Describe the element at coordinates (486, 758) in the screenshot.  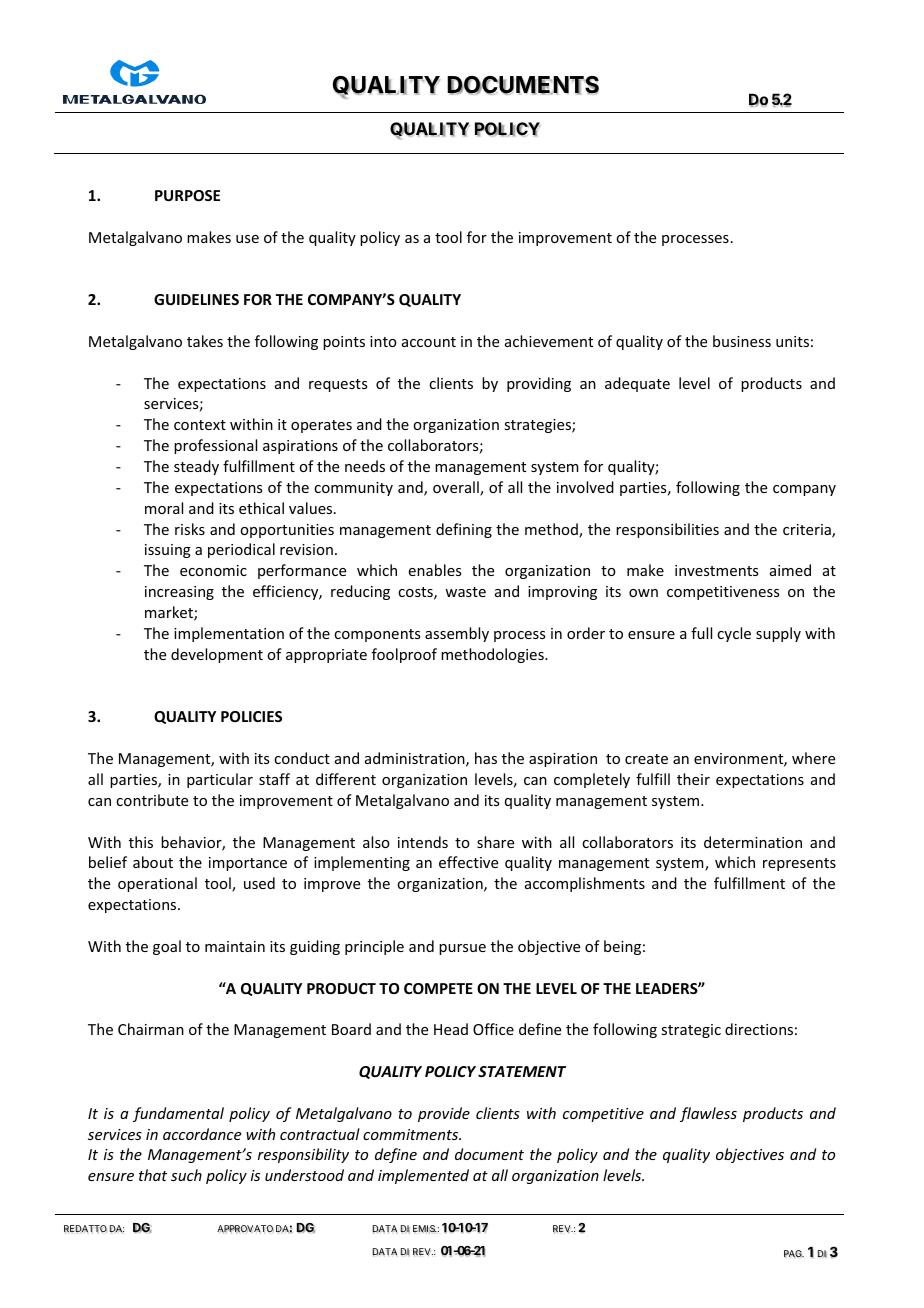
I see `has` at that location.
